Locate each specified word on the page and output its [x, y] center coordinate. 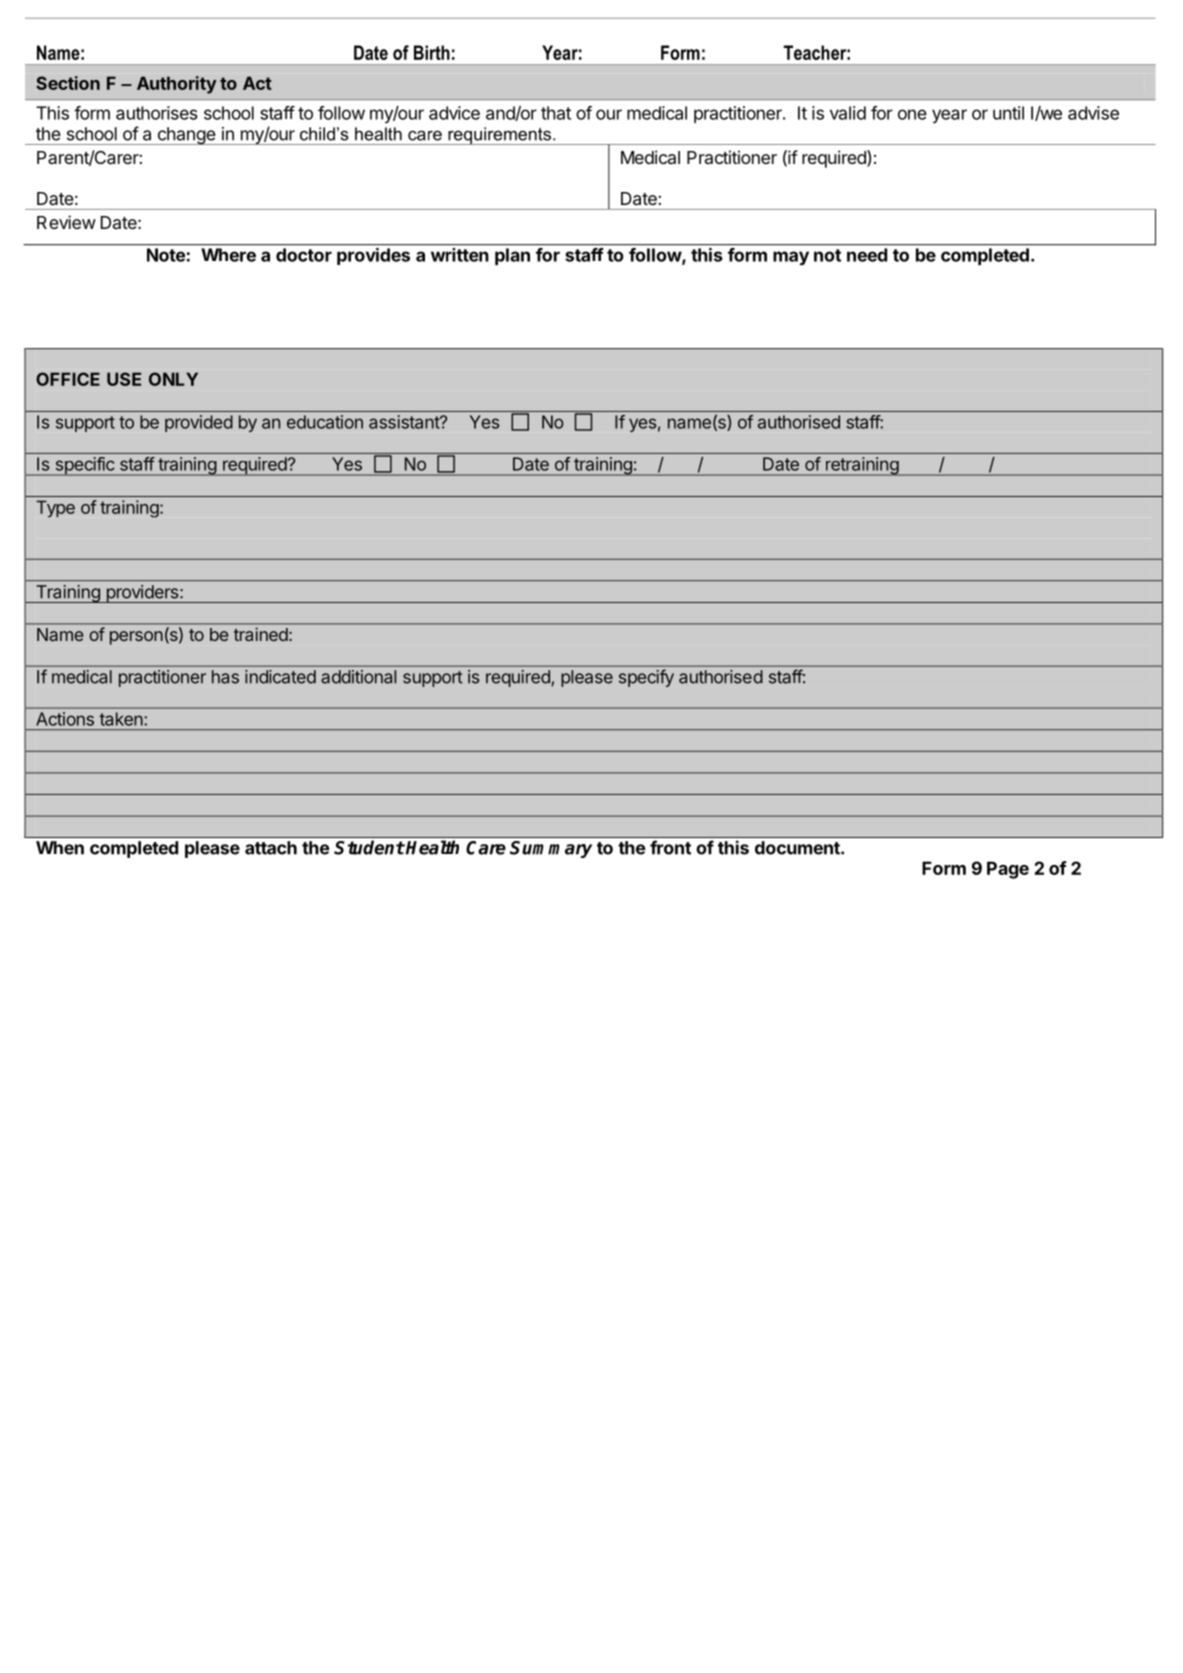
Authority [177, 85]
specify [646, 678]
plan [512, 256]
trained [261, 634]
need [867, 255]
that [556, 113]
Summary [551, 849]
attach [271, 848]
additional [358, 677]
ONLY [173, 379]
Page [1008, 870]
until [1008, 113]
